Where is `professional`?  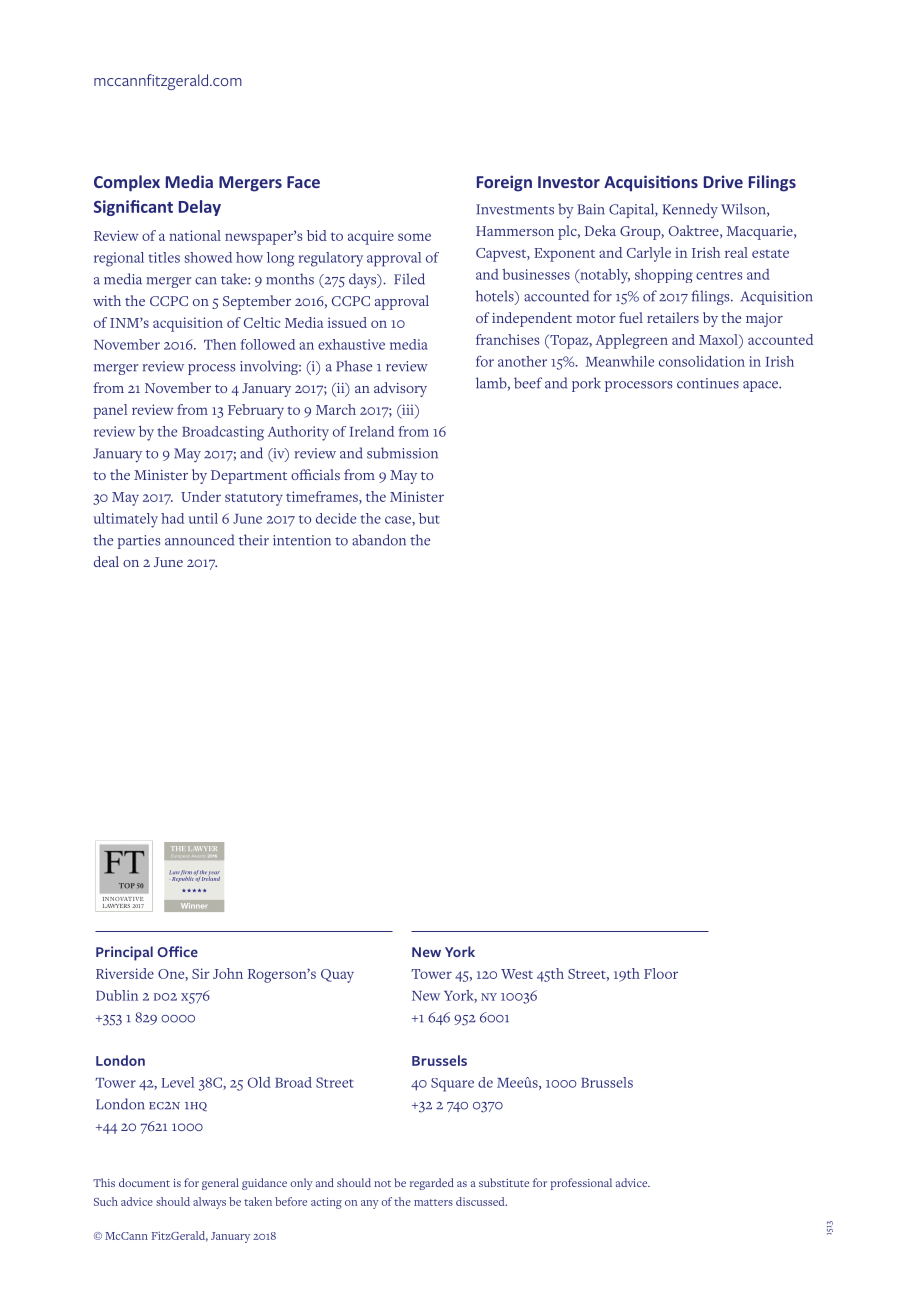 professional is located at coordinates (581, 1184).
